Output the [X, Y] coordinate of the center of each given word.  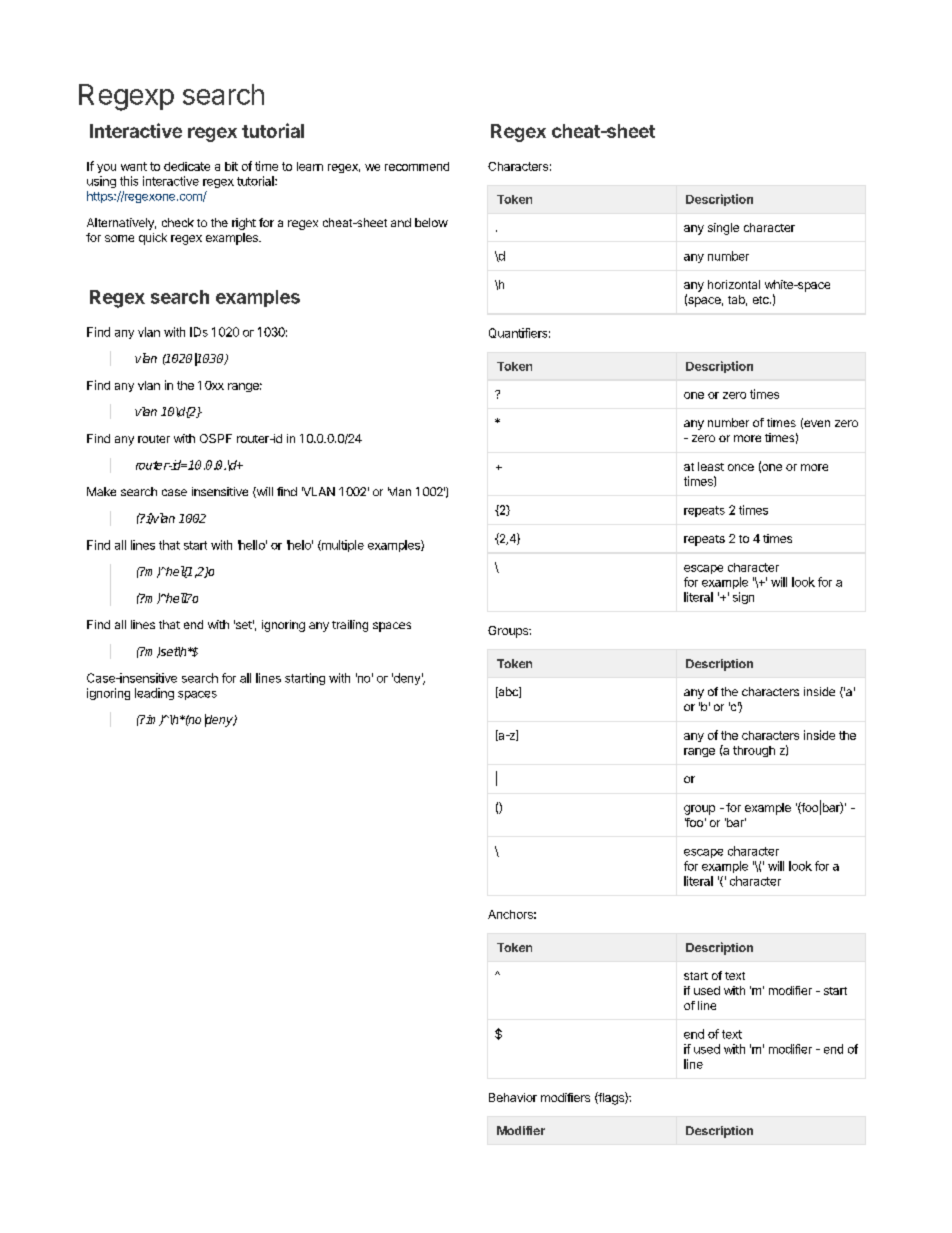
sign [743, 598]
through [754, 751]
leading [154, 694]
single [723, 229]
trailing [350, 626]
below [431, 222]
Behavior [513, 1097]
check [178, 222]
